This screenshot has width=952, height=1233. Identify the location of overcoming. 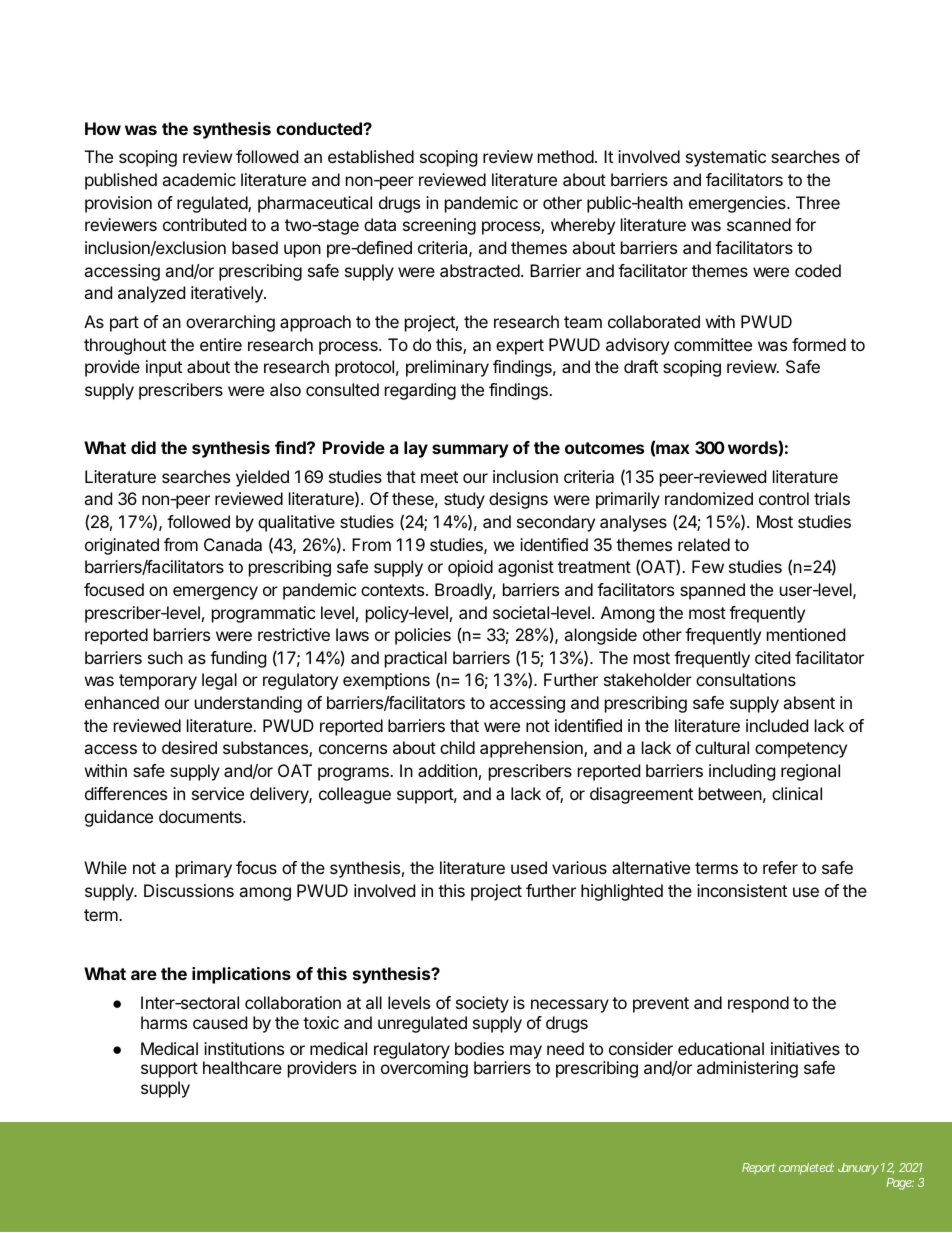
(424, 1069).
